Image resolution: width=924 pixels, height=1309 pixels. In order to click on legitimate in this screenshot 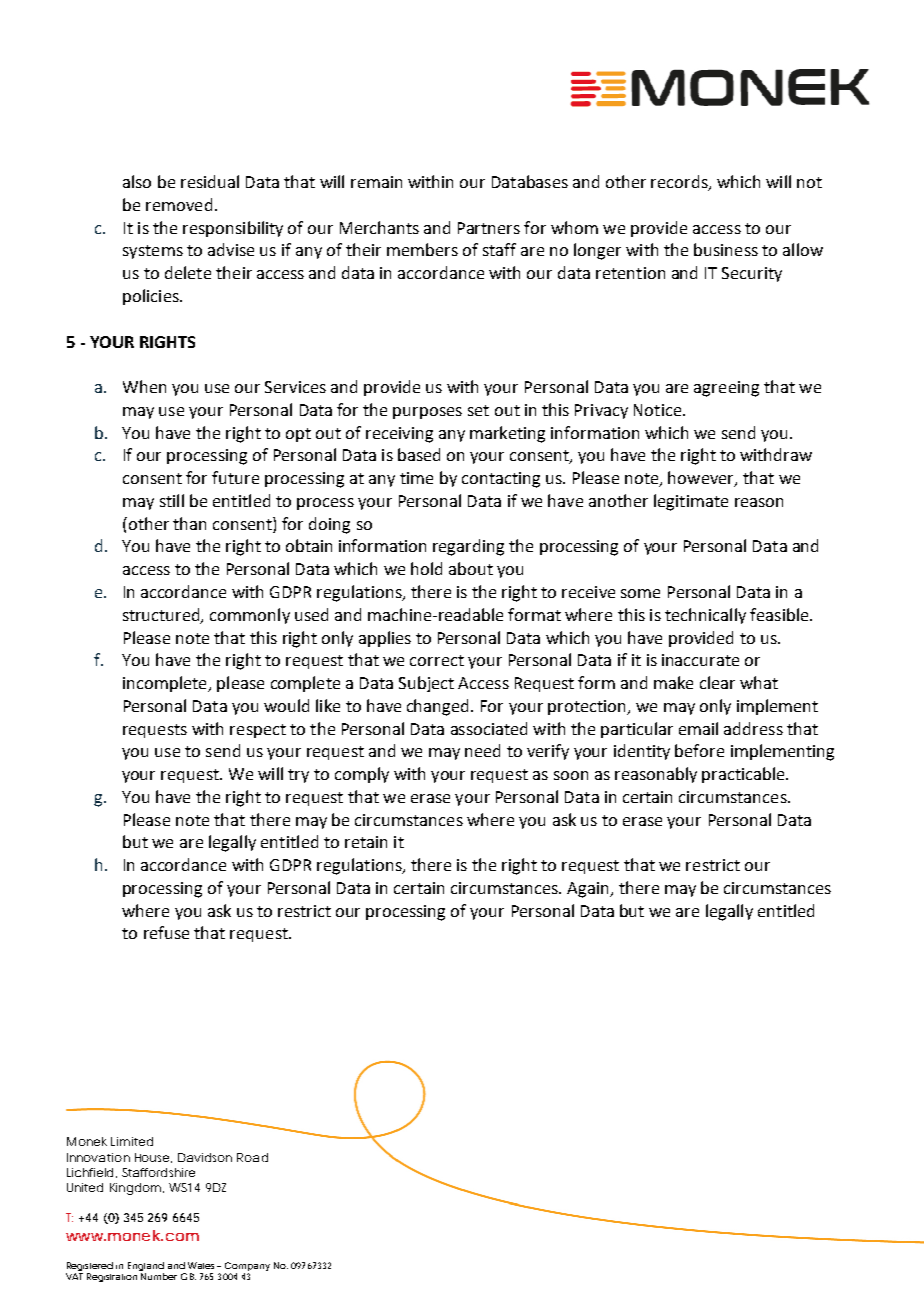, I will do `click(691, 502)`.
